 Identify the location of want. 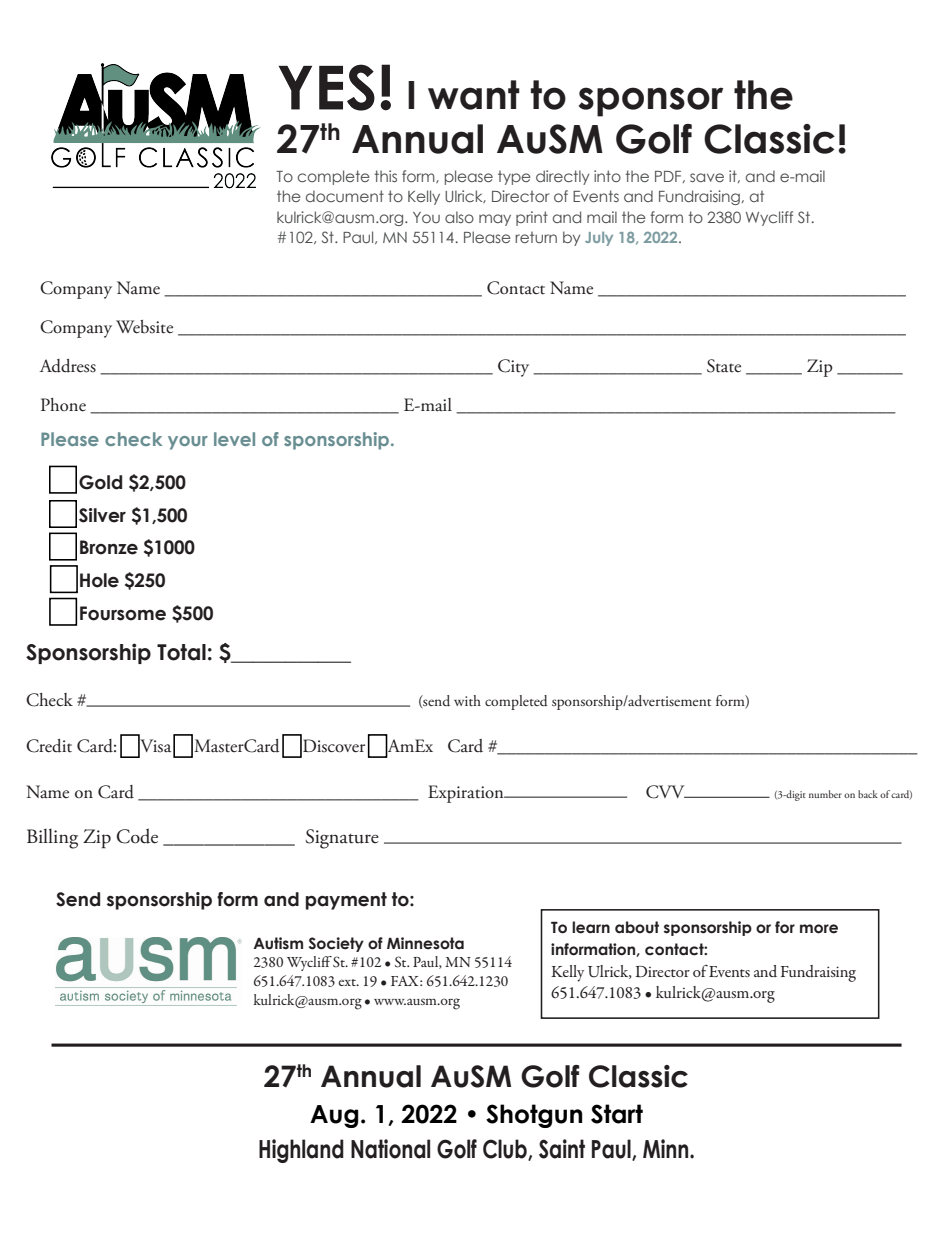
(474, 95).
